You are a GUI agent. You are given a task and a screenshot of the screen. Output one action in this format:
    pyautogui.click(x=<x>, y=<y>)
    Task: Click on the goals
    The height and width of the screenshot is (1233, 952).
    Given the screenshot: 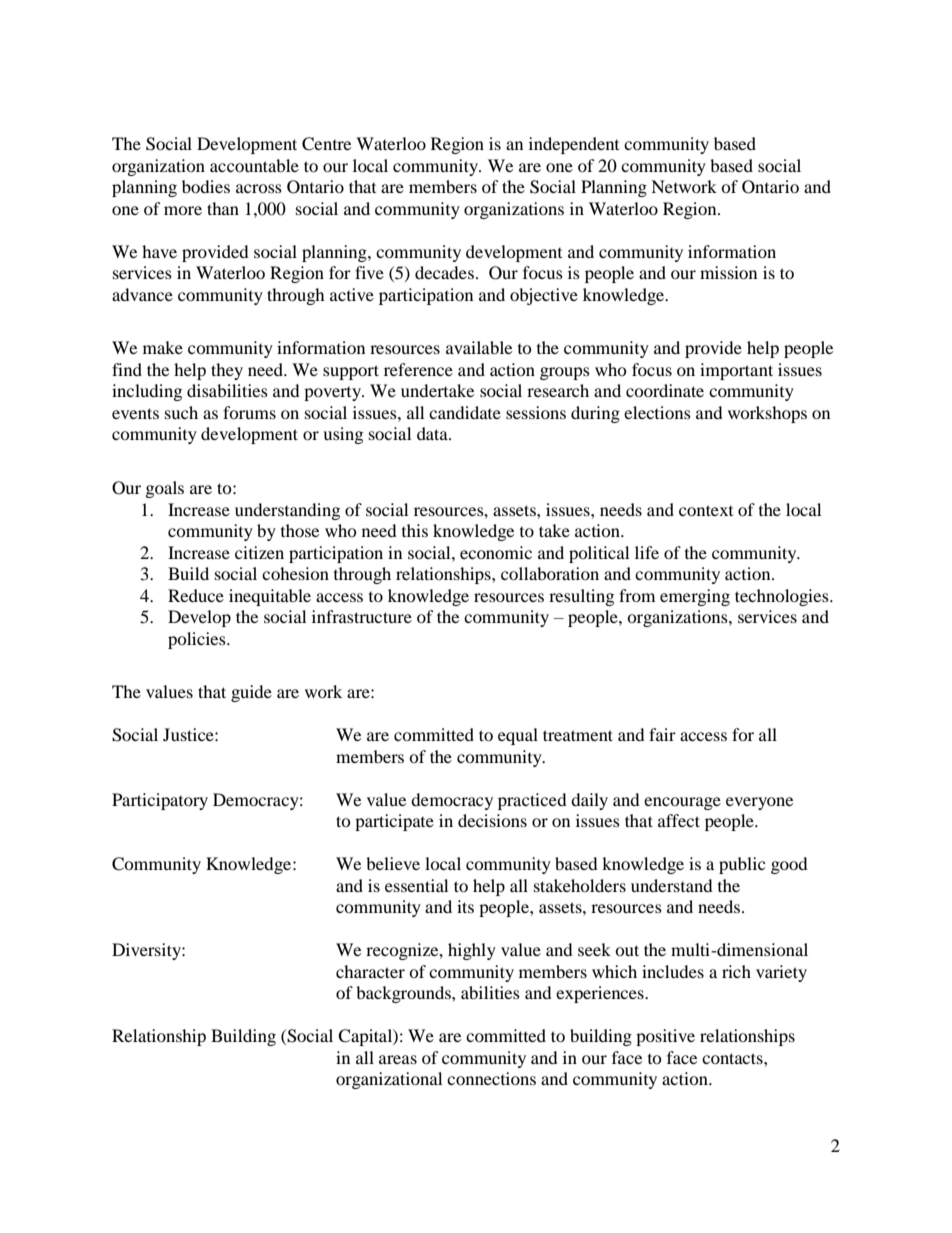 What is the action you would take?
    pyautogui.click(x=165, y=489)
